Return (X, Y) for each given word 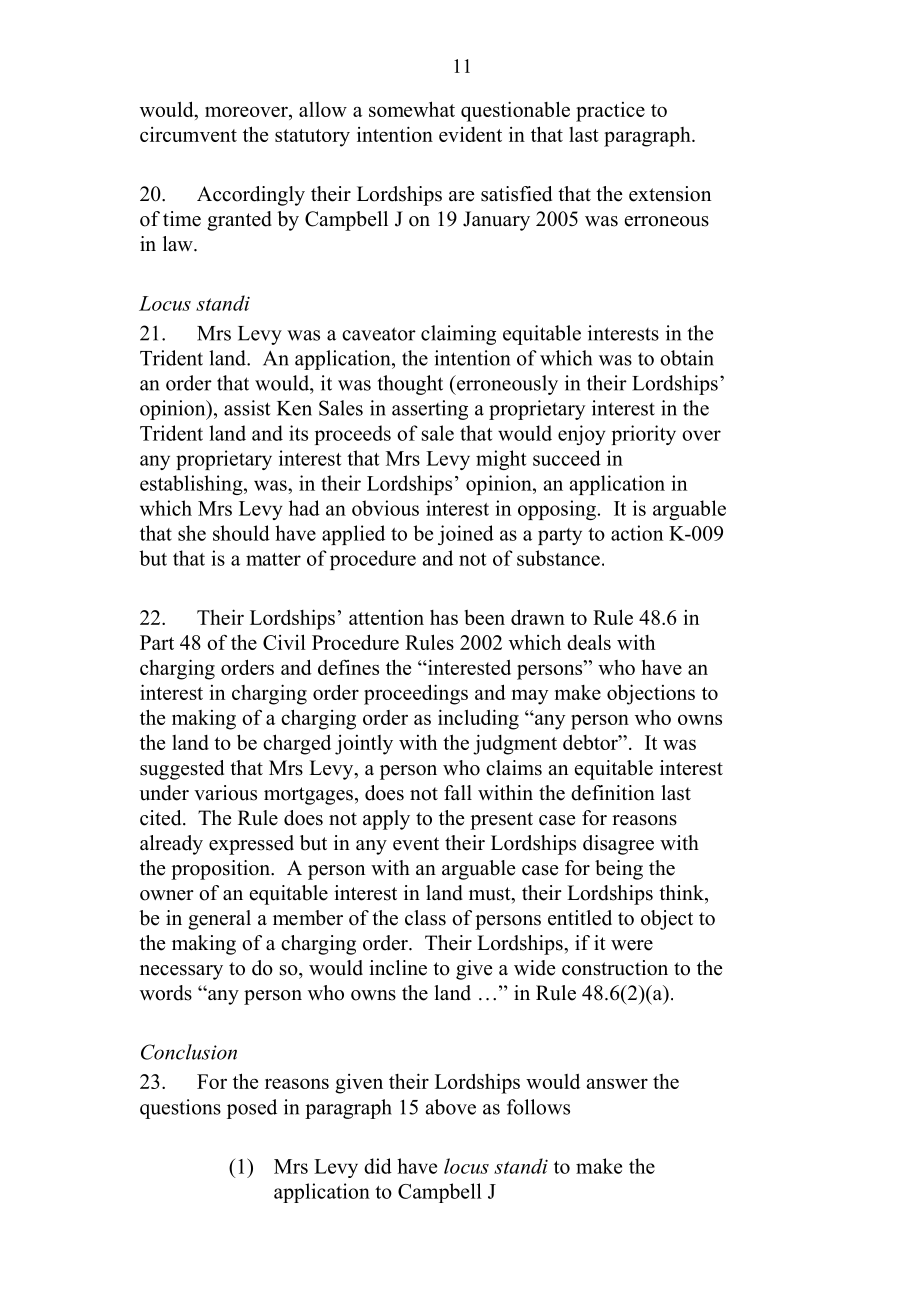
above (451, 1107)
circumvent (188, 134)
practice (610, 112)
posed (252, 1109)
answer (617, 1084)
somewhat (412, 109)
